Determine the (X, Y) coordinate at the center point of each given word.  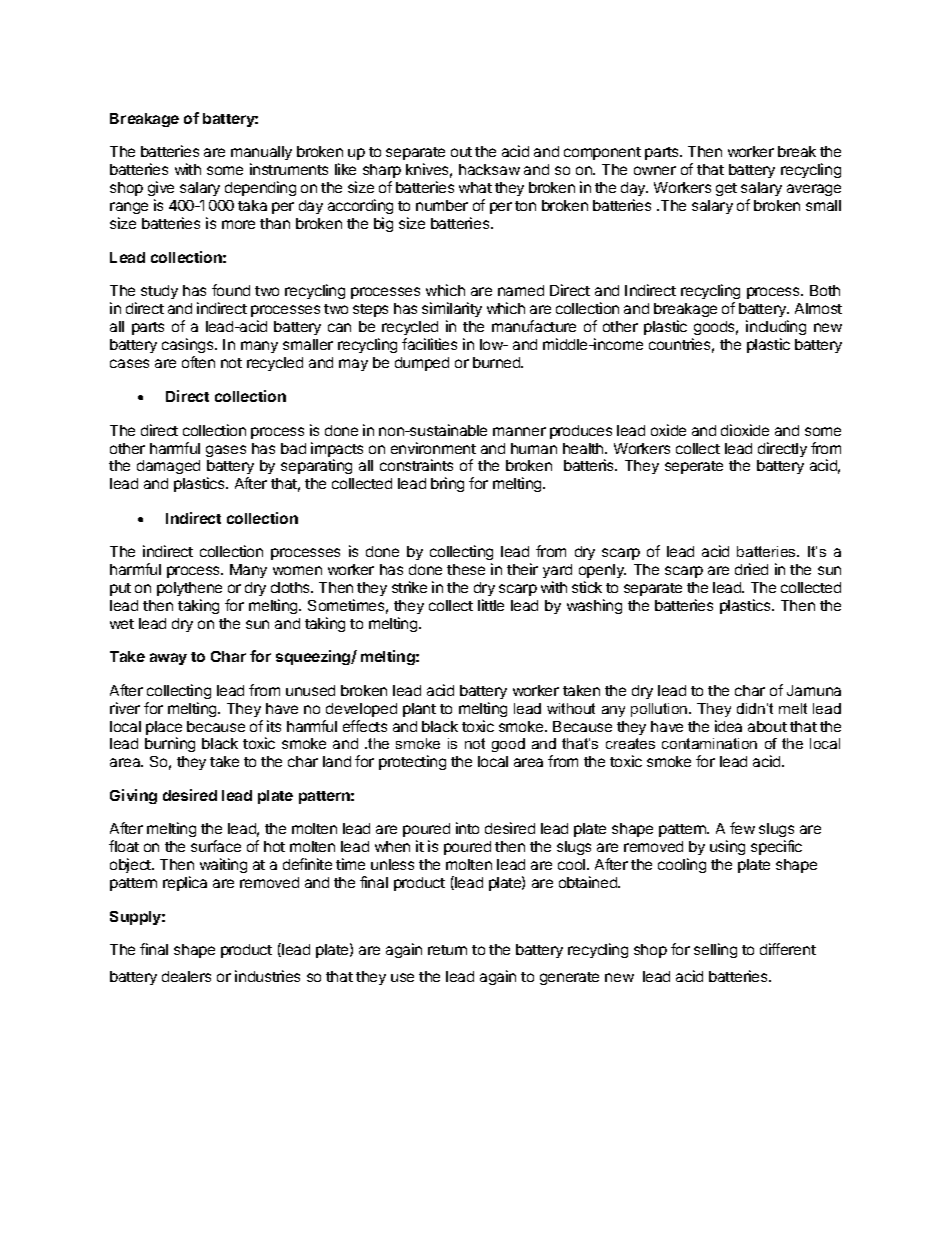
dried (751, 569)
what (475, 187)
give (161, 190)
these (466, 569)
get (726, 189)
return (447, 950)
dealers (186, 976)
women (297, 570)
